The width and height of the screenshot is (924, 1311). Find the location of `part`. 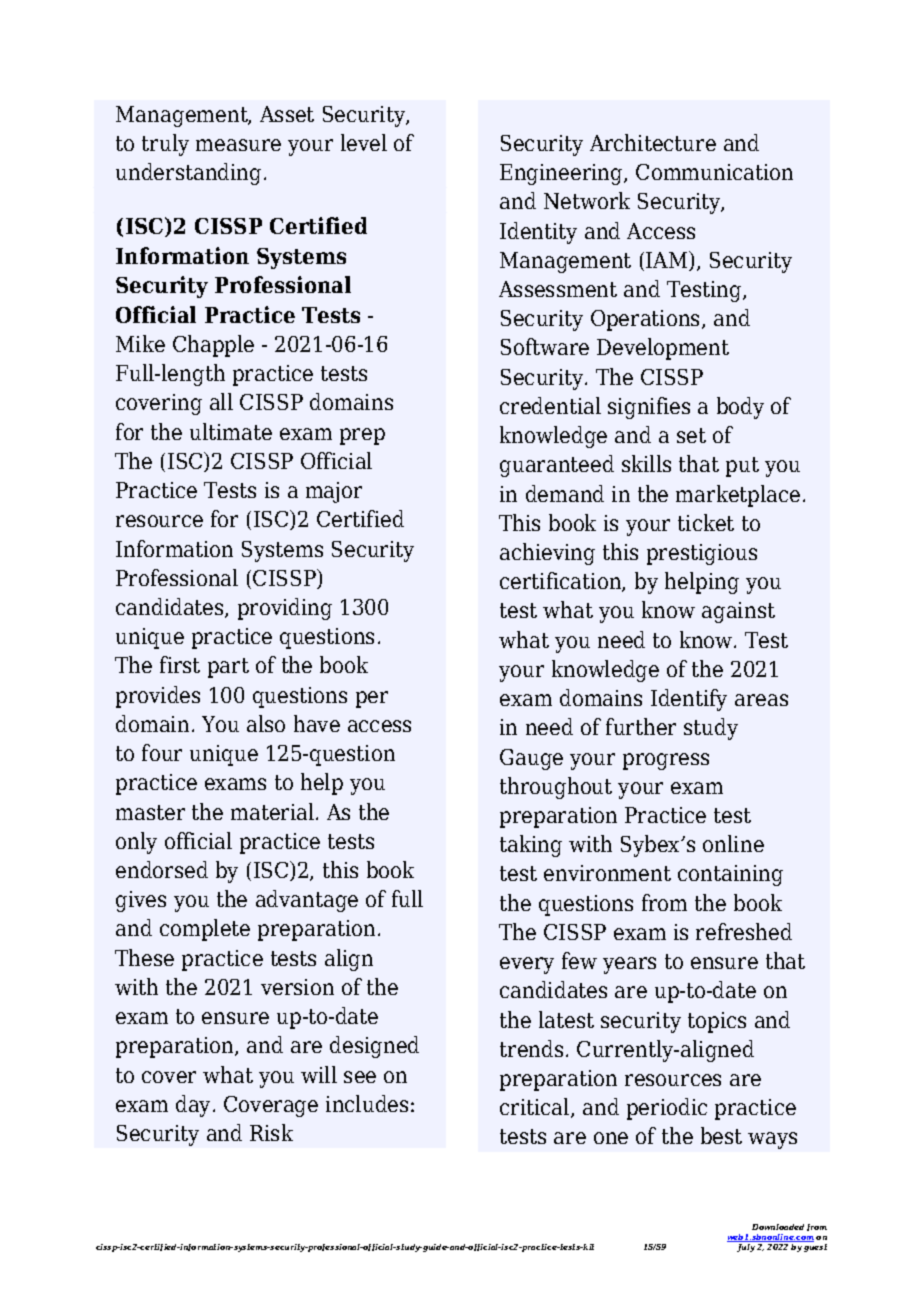

part is located at coordinates (228, 668).
